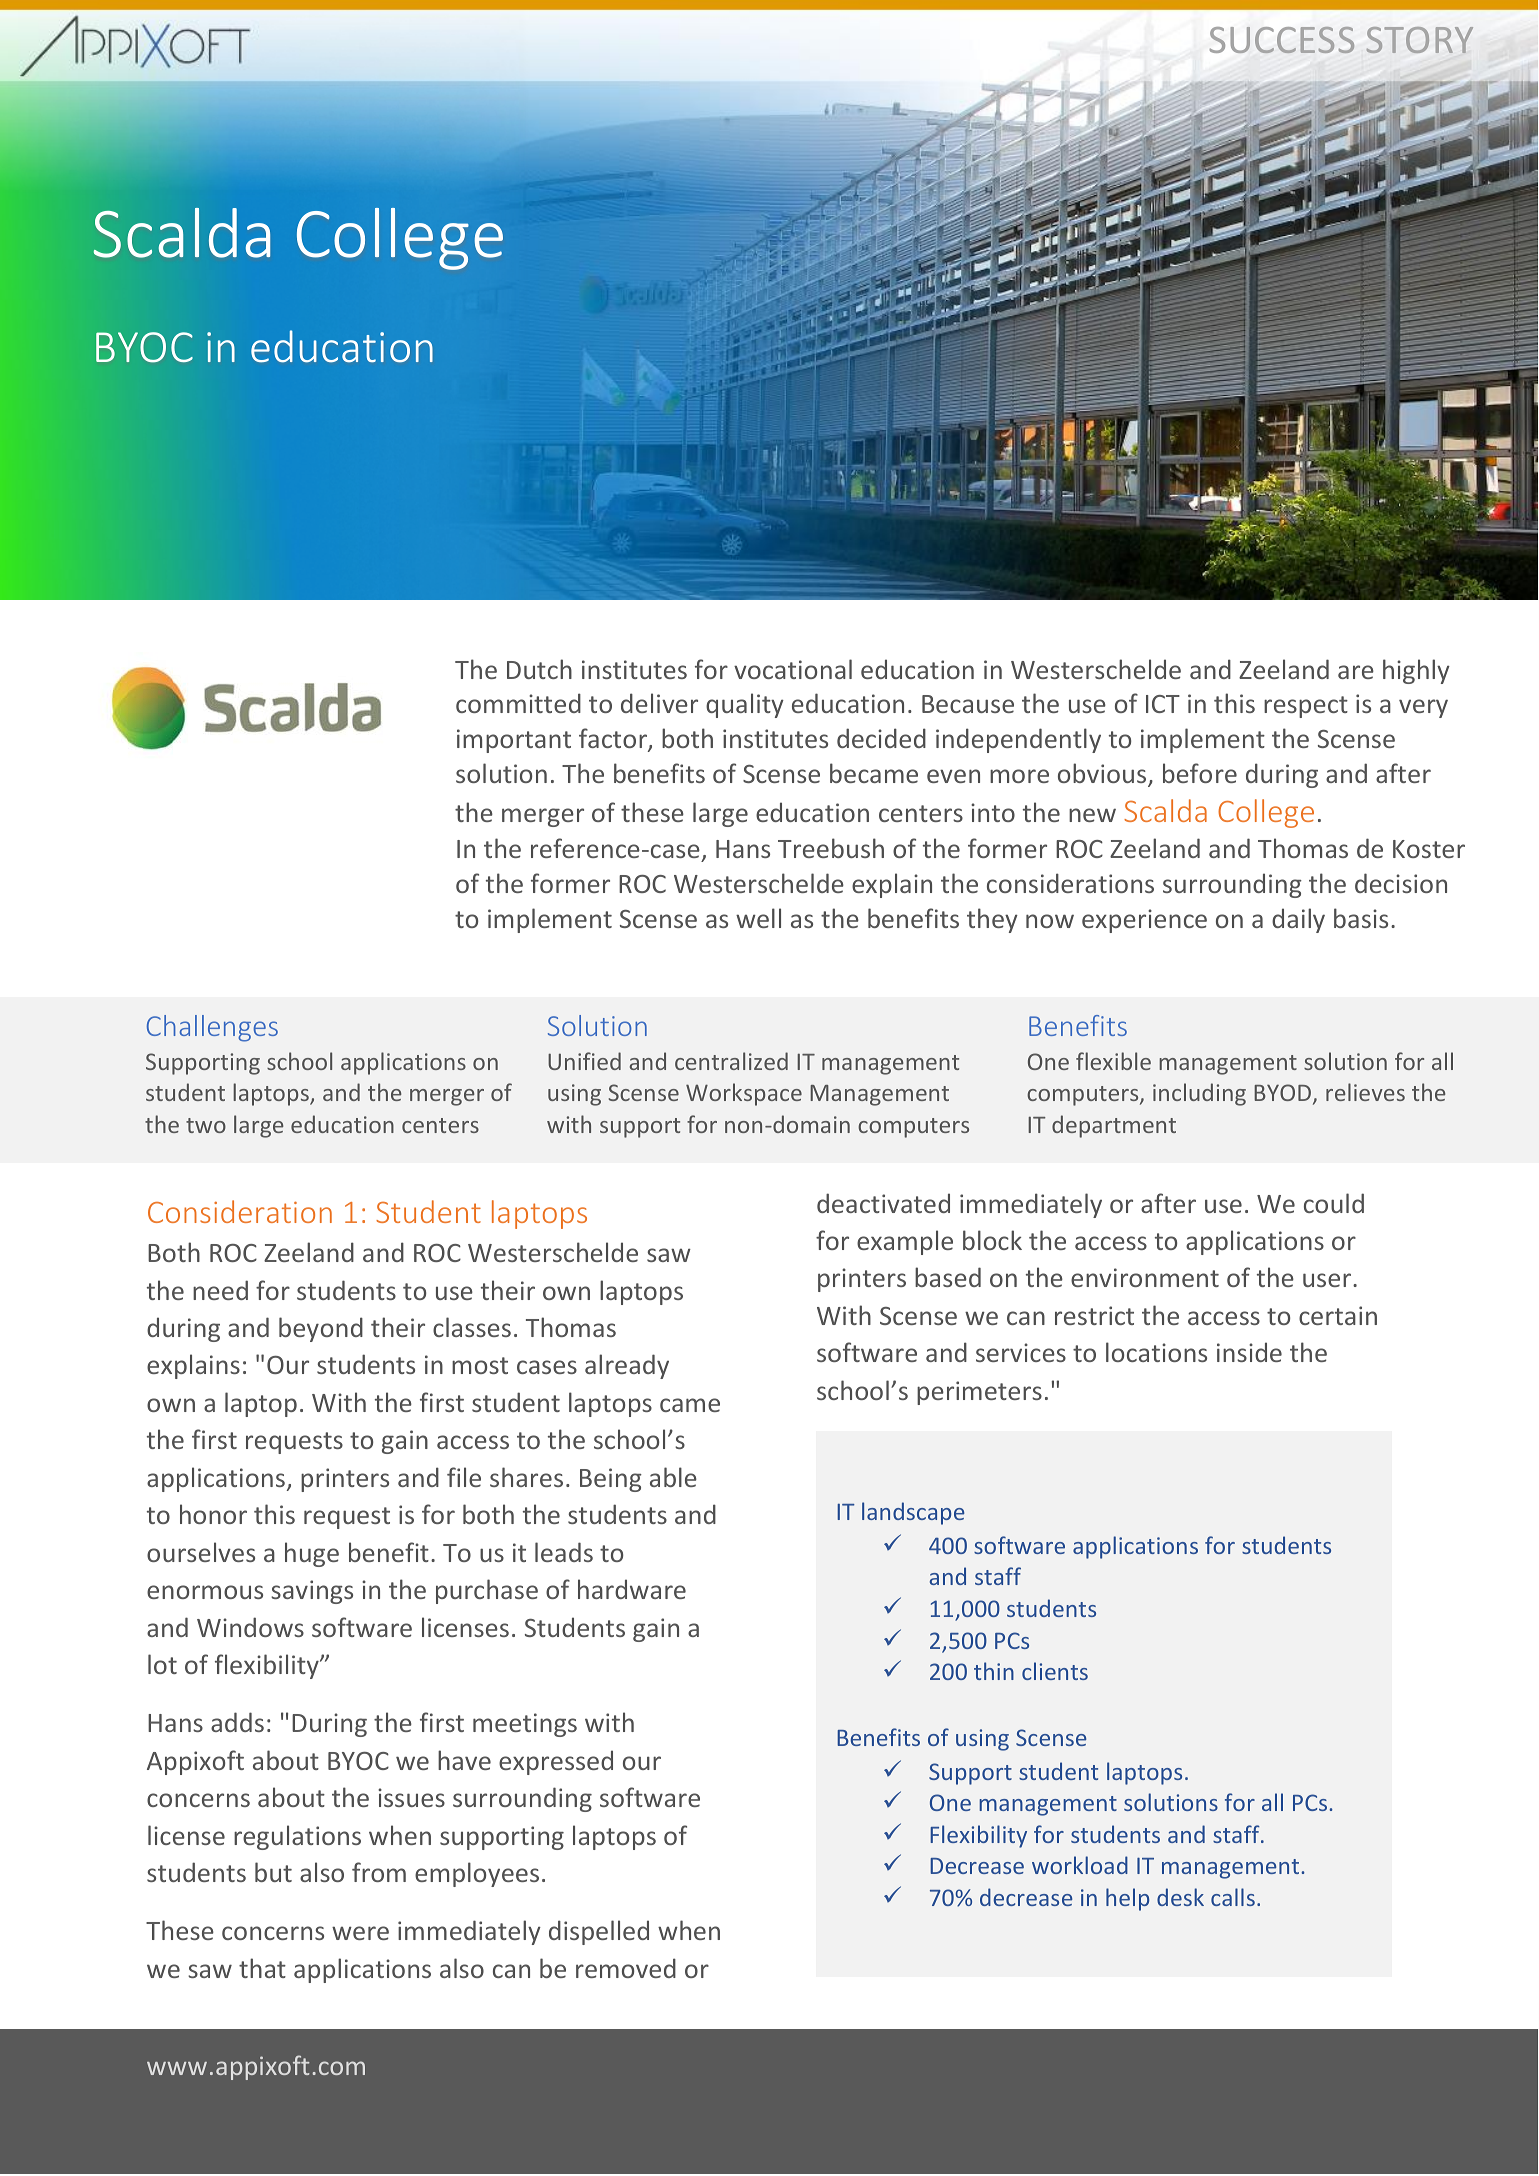  What do you see at coordinates (626, 1968) in the image?
I see `removed` at bounding box center [626, 1968].
